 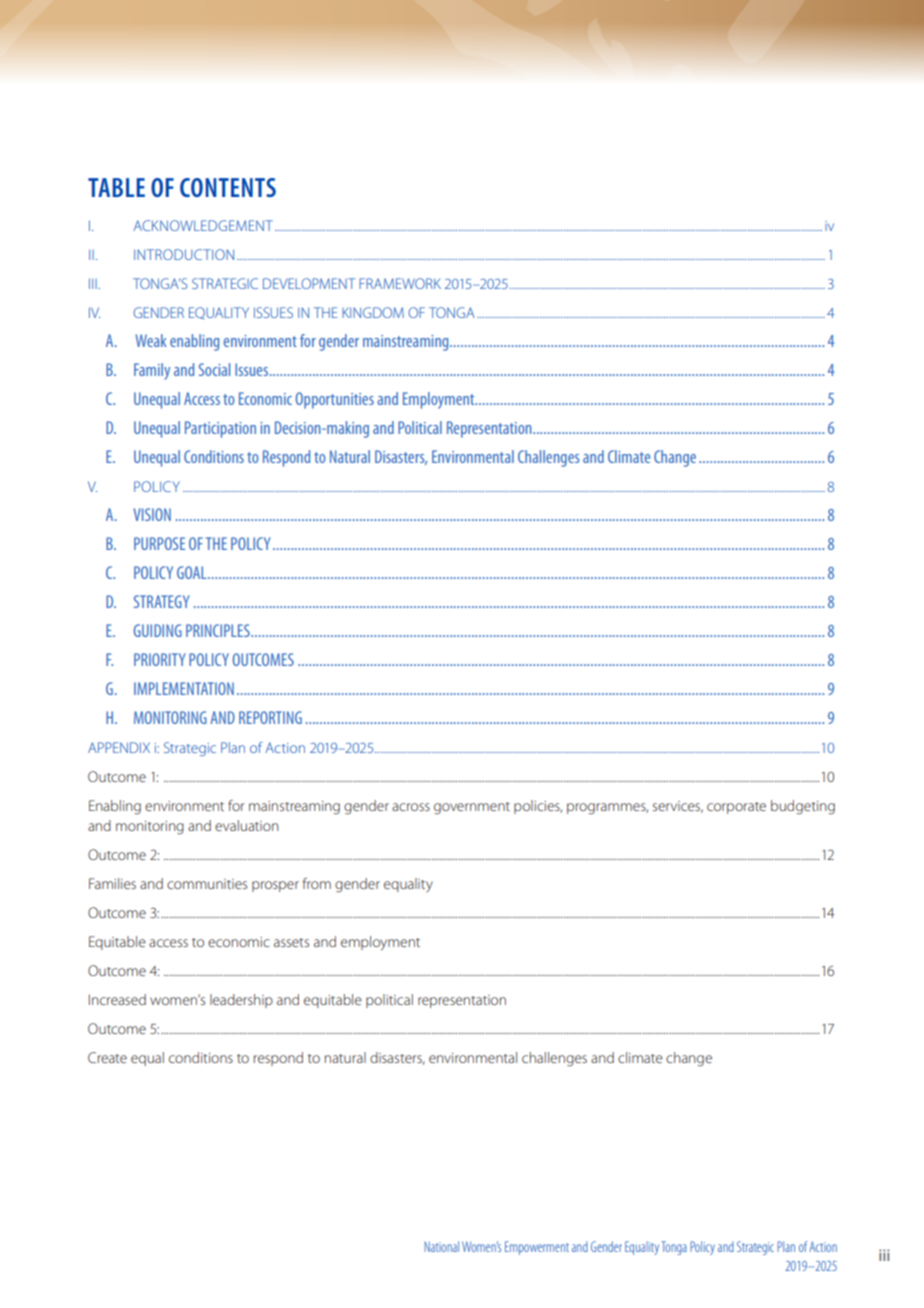 What do you see at coordinates (441, 1246) in the page?
I see `National` at bounding box center [441, 1246].
